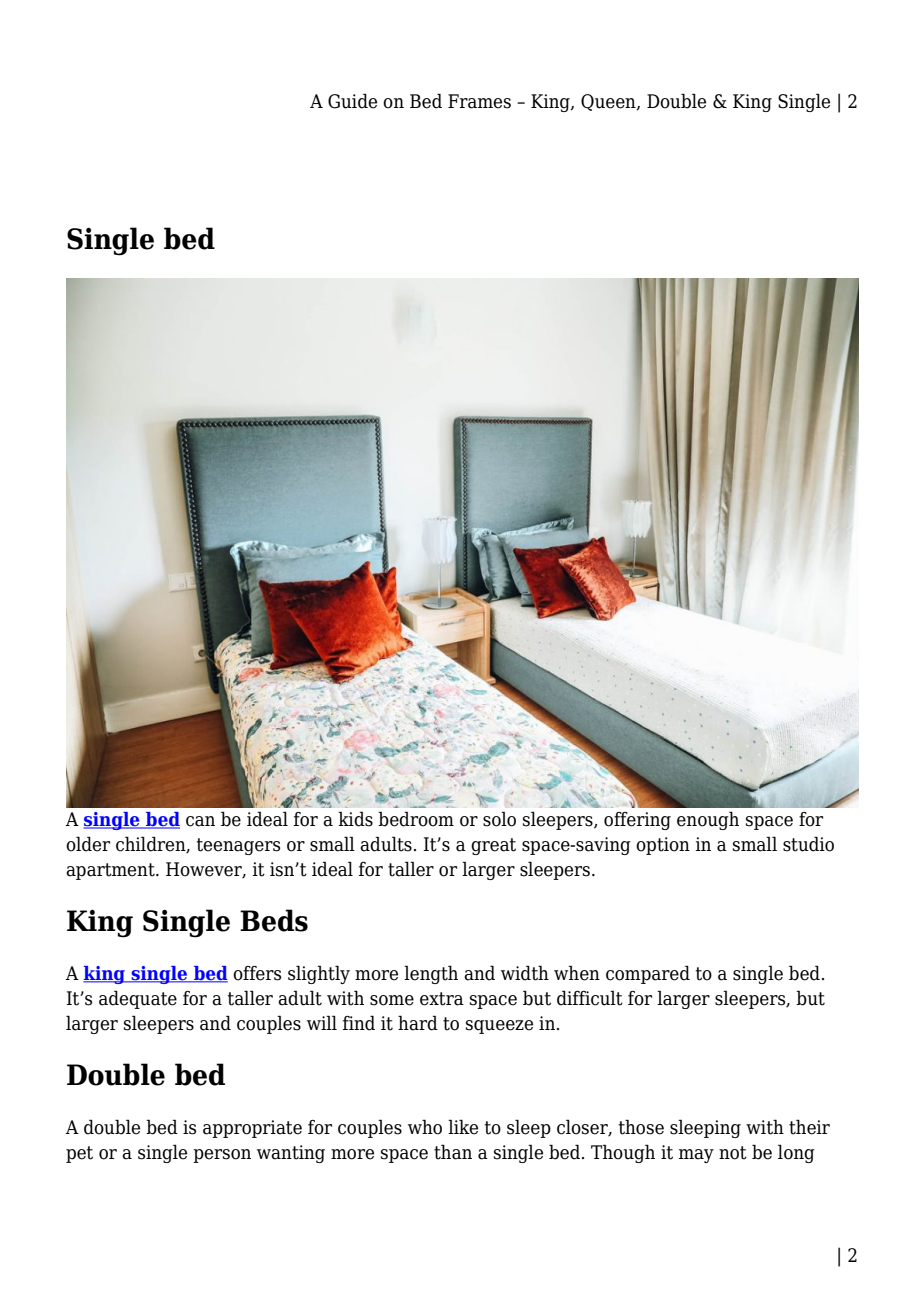 The width and height of the screenshot is (924, 1308). What do you see at coordinates (479, 101) in the screenshot?
I see `Frames` at bounding box center [479, 101].
